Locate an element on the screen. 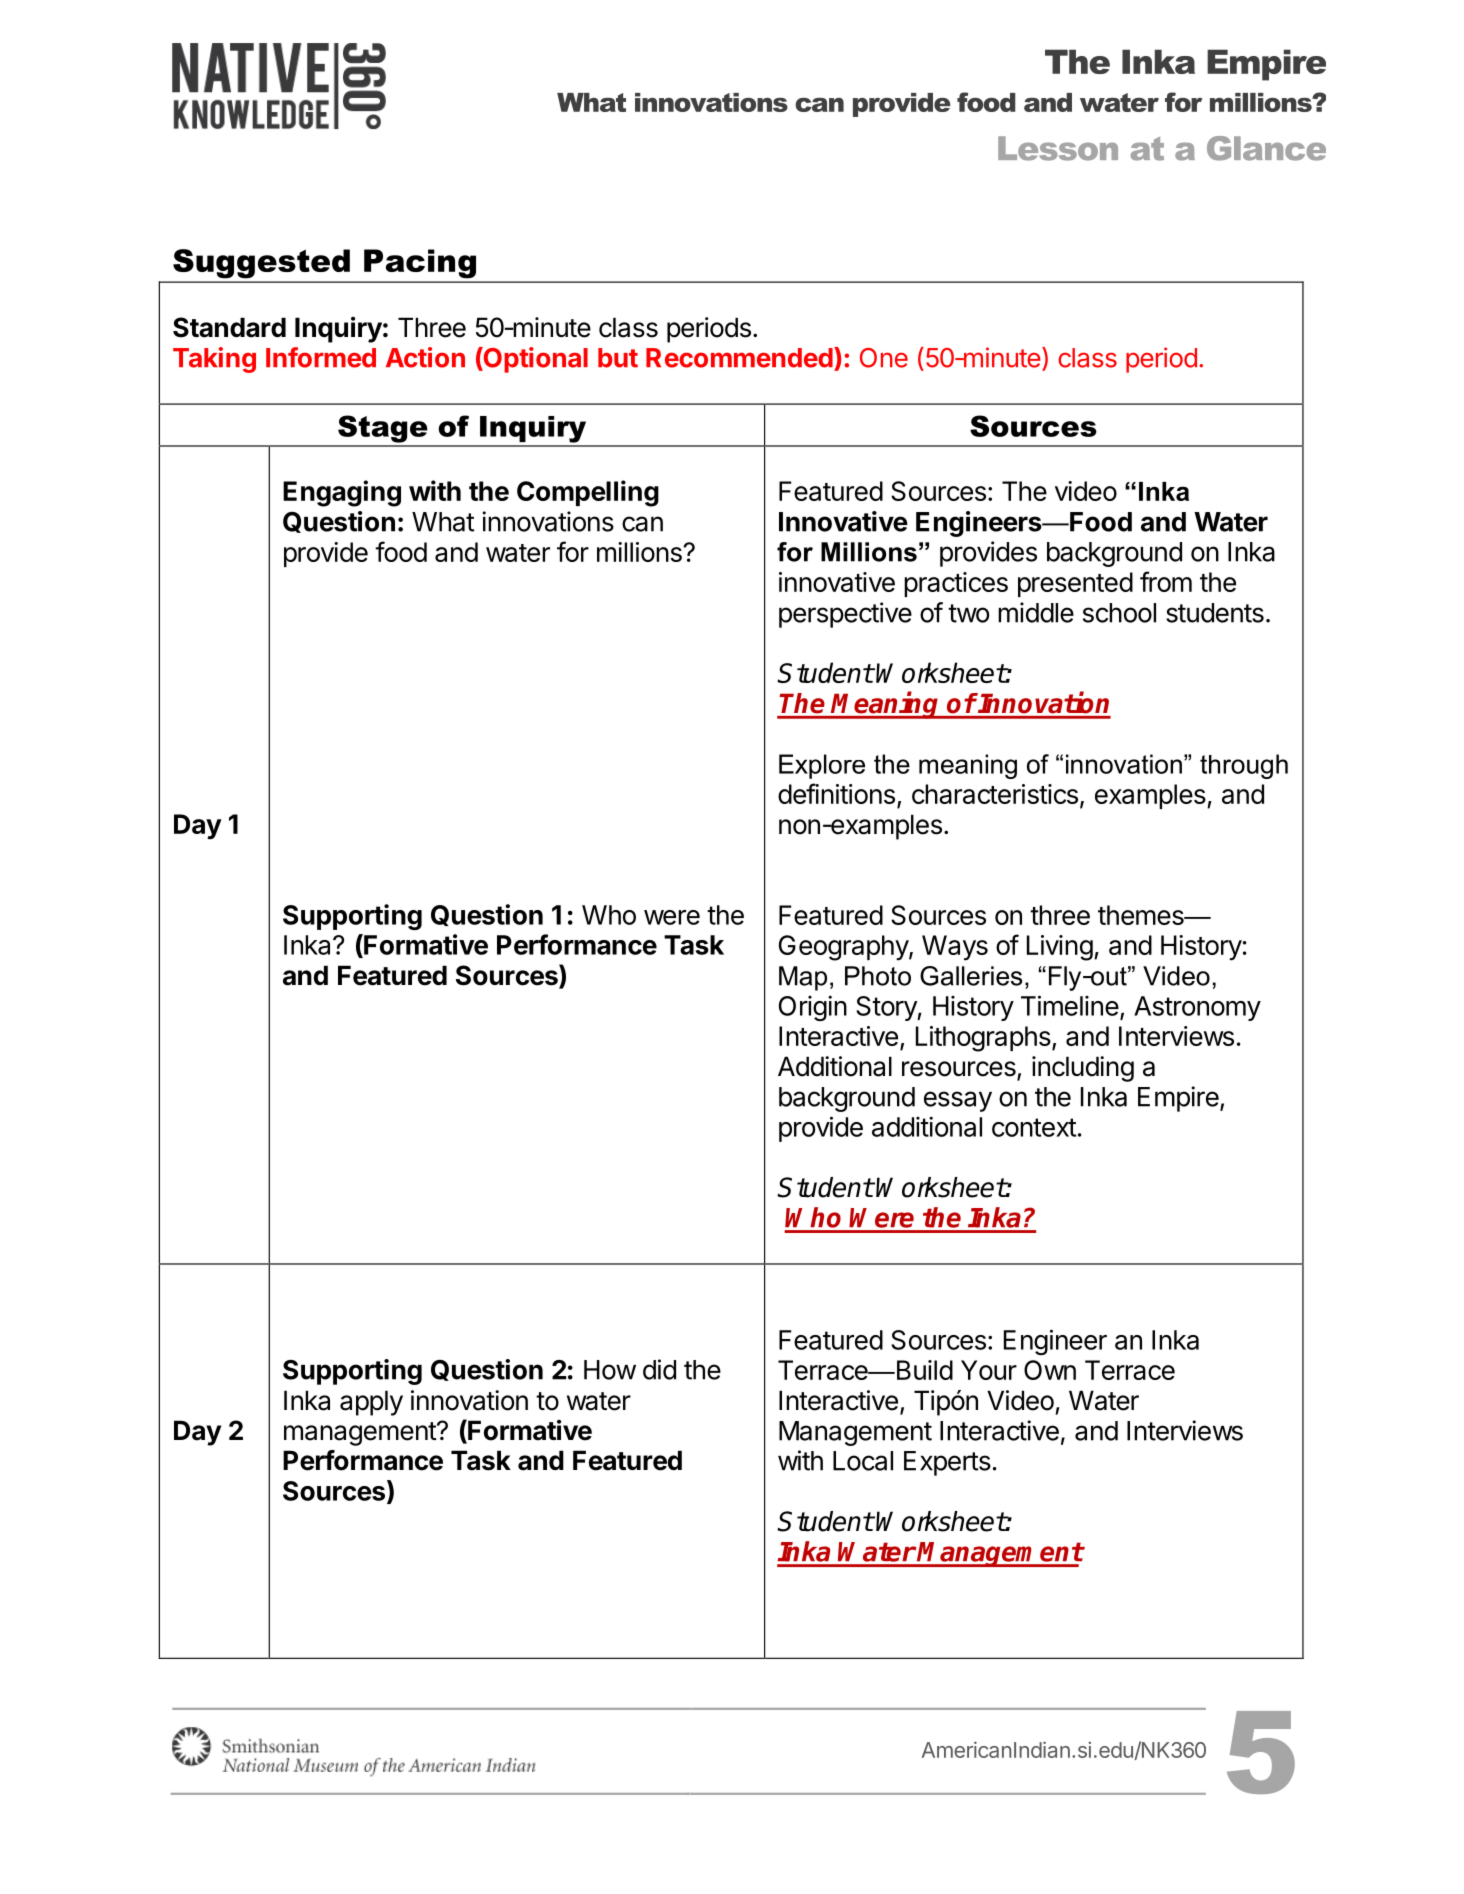  definitions is located at coordinates (836, 793).
